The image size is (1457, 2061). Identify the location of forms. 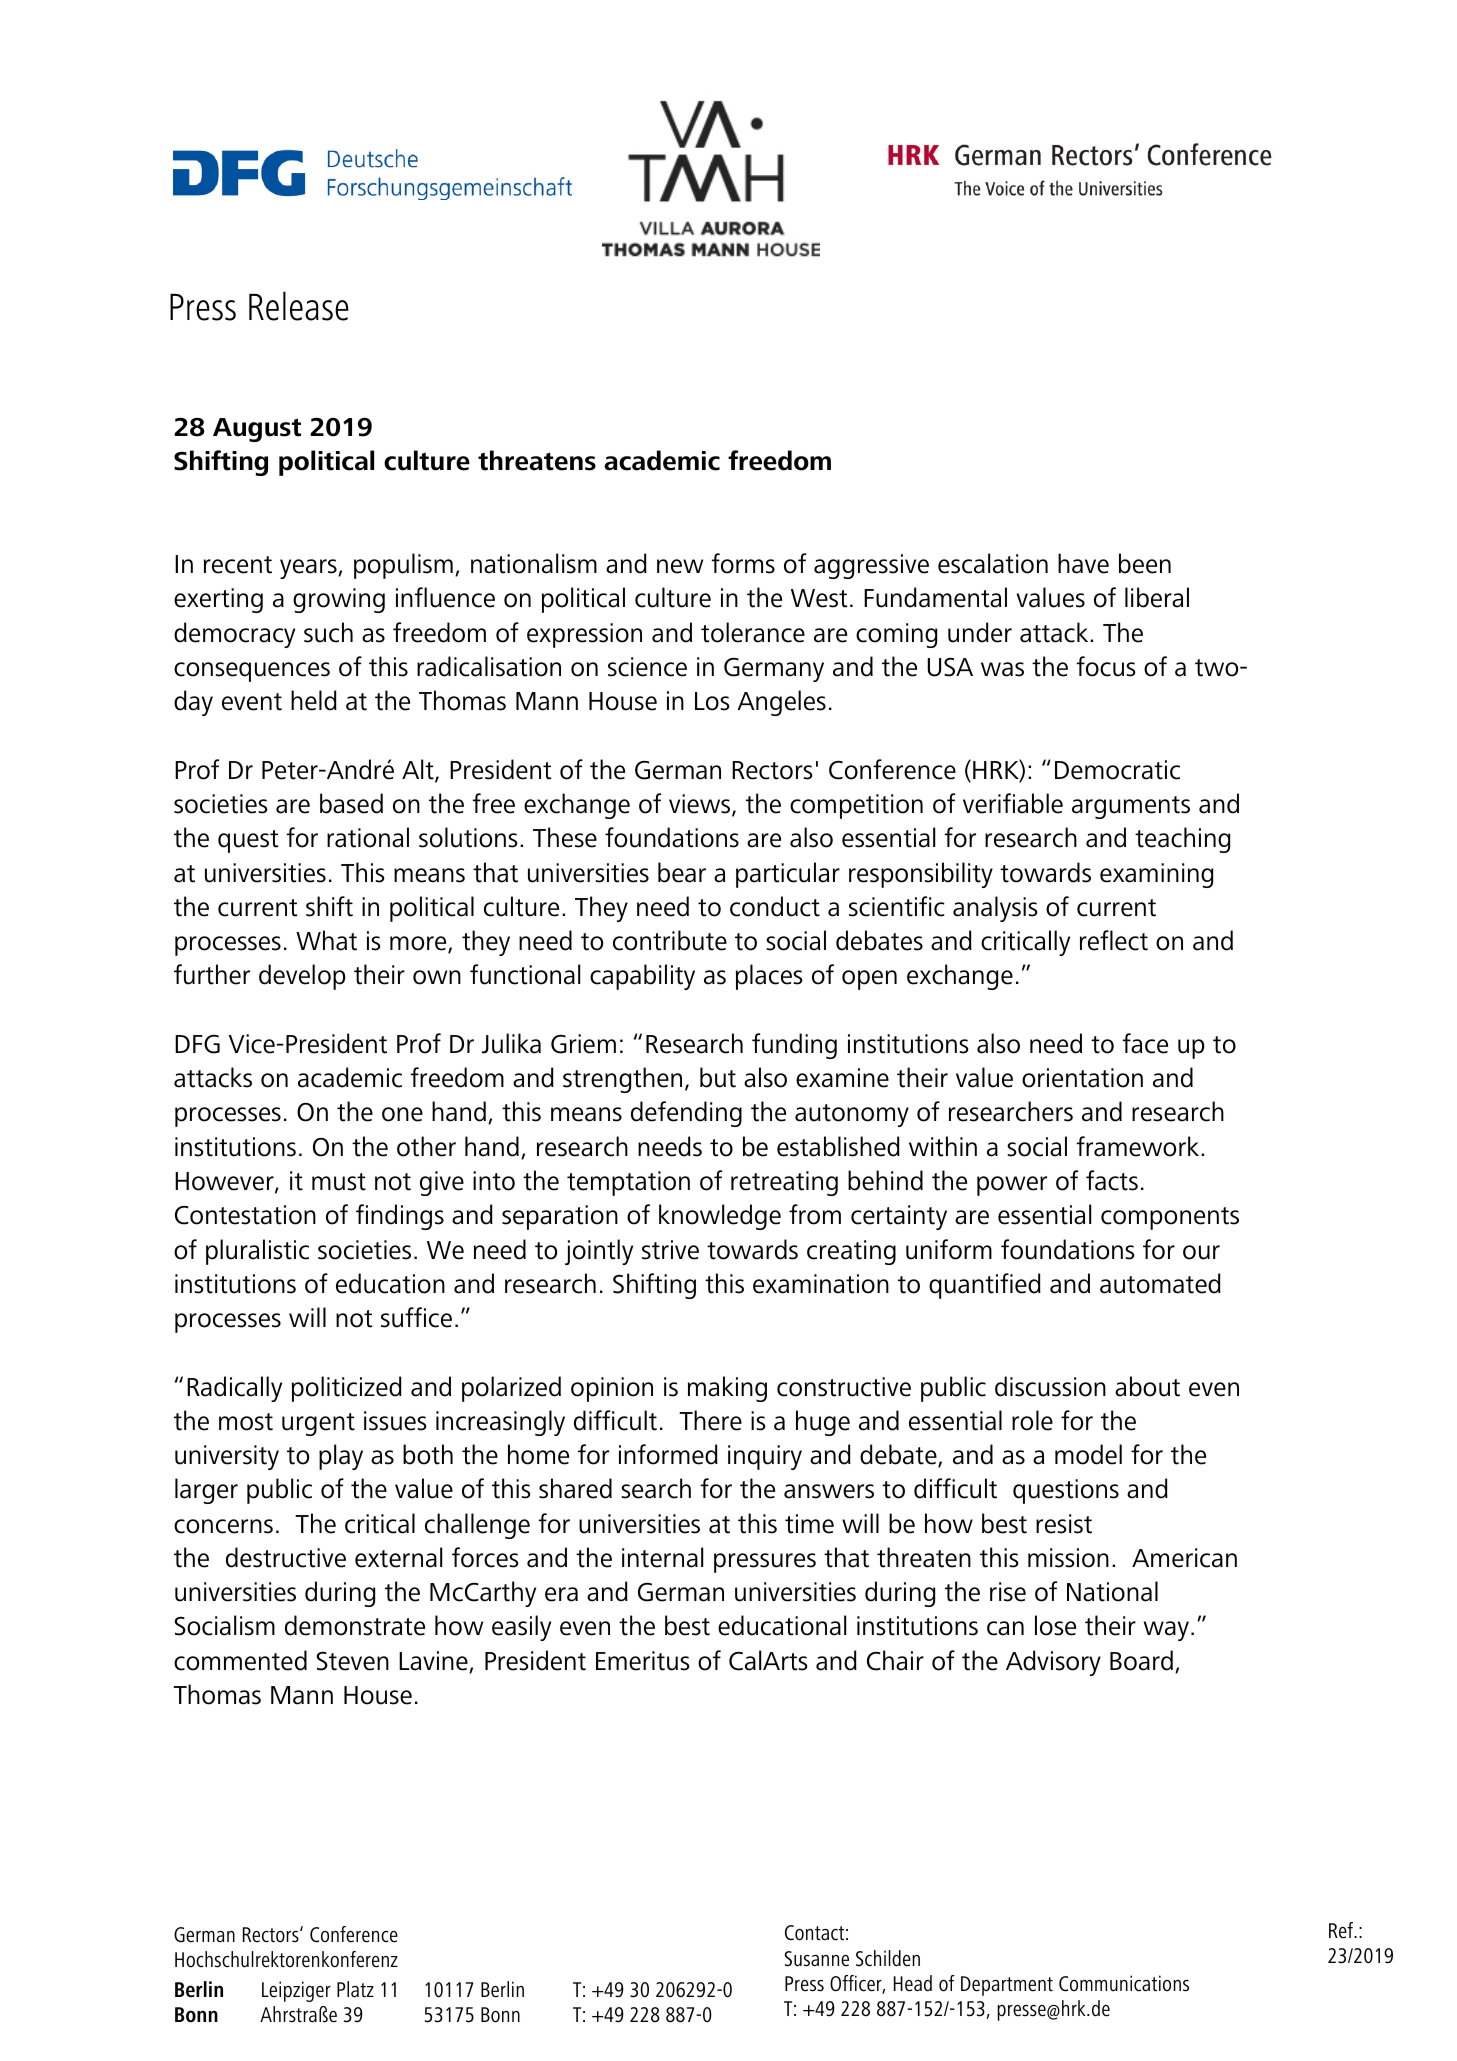
(743, 563).
